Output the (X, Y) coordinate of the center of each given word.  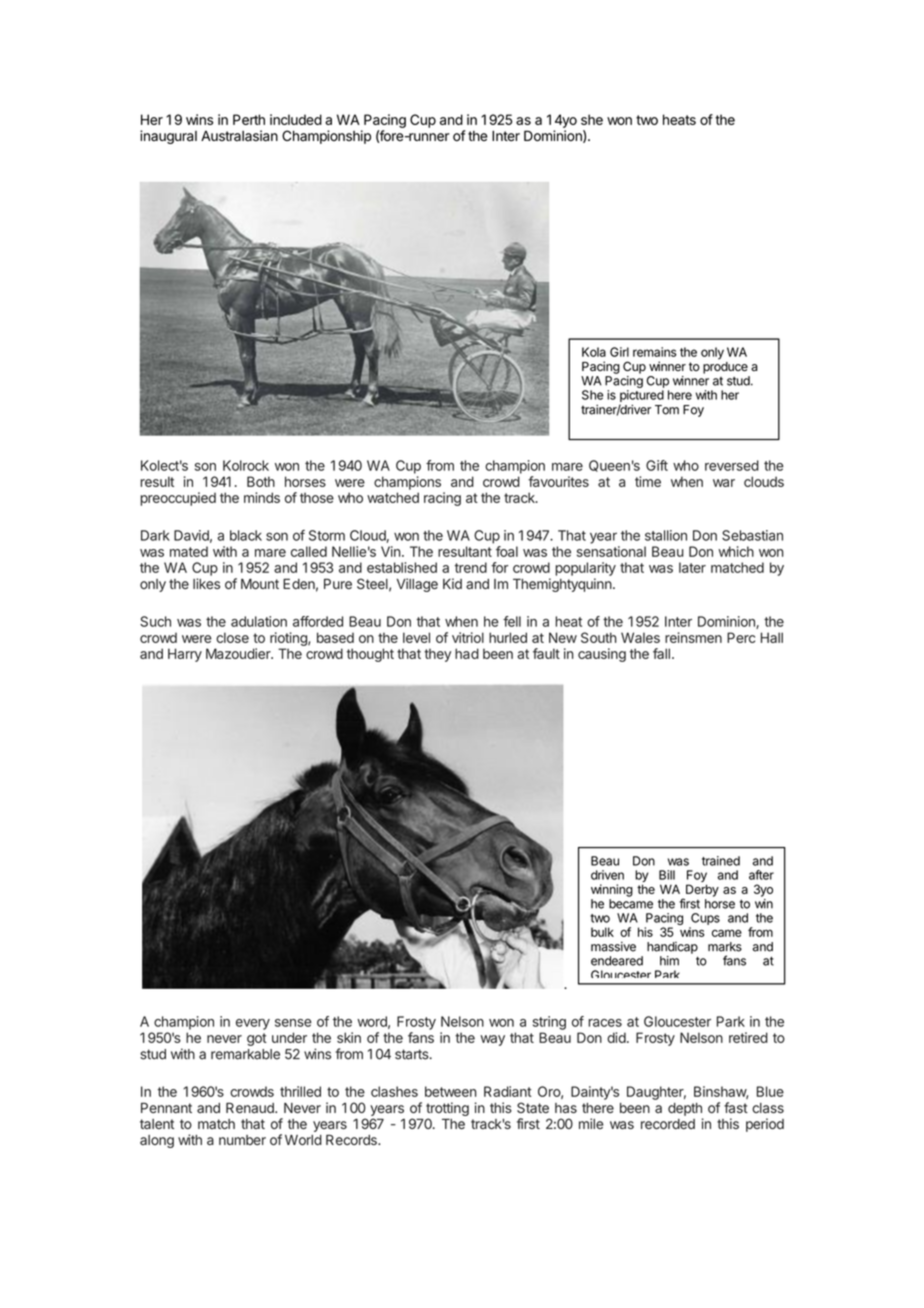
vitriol (468, 637)
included (296, 119)
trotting (447, 1109)
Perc (741, 637)
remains (655, 352)
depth (685, 1109)
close (232, 637)
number (242, 1140)
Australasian (239, 136)
